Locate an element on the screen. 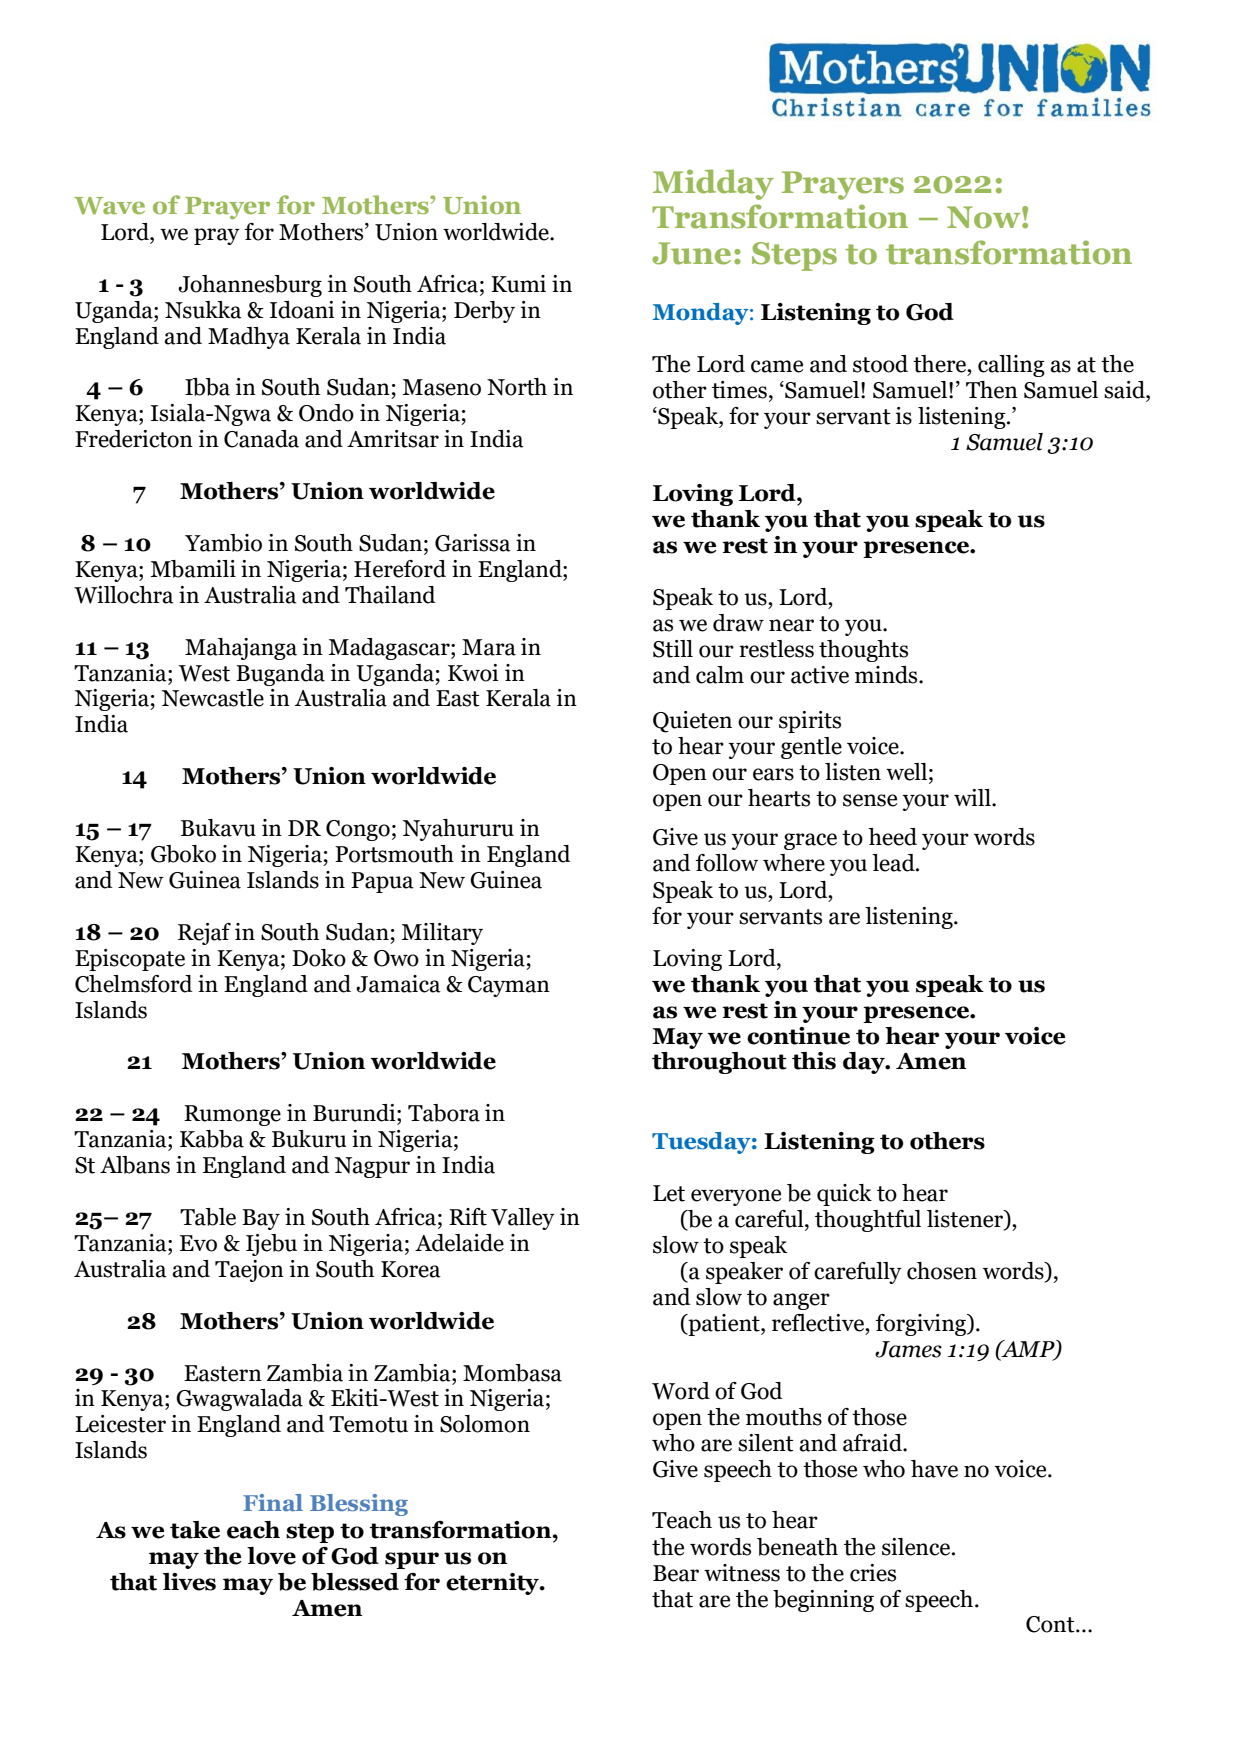 The width and height of the screenshot is (1234, 1746). forgiving is located at coordinates (922, 1325).
